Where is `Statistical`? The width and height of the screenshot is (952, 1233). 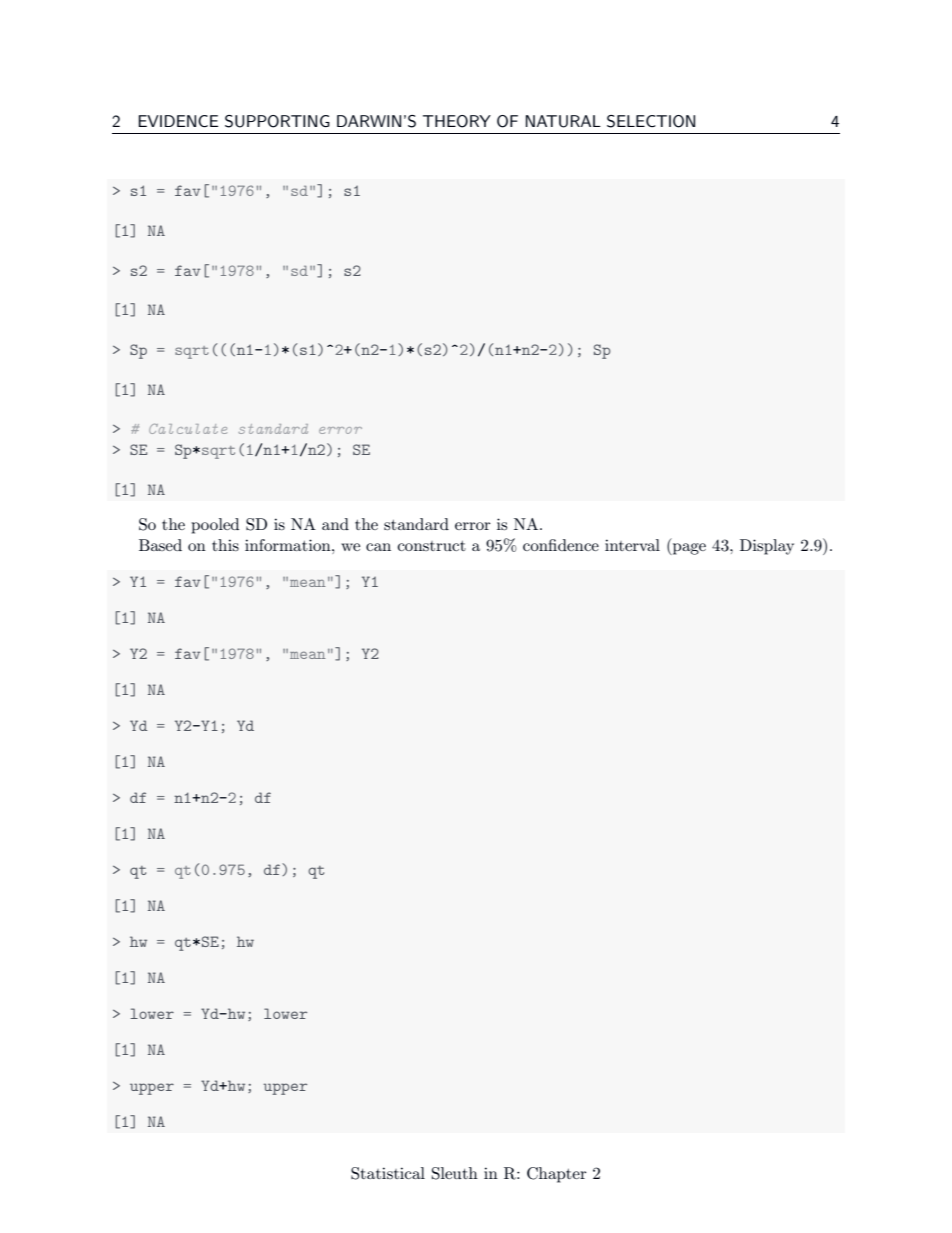
Statistical is located at coordinates (388, 1173).
